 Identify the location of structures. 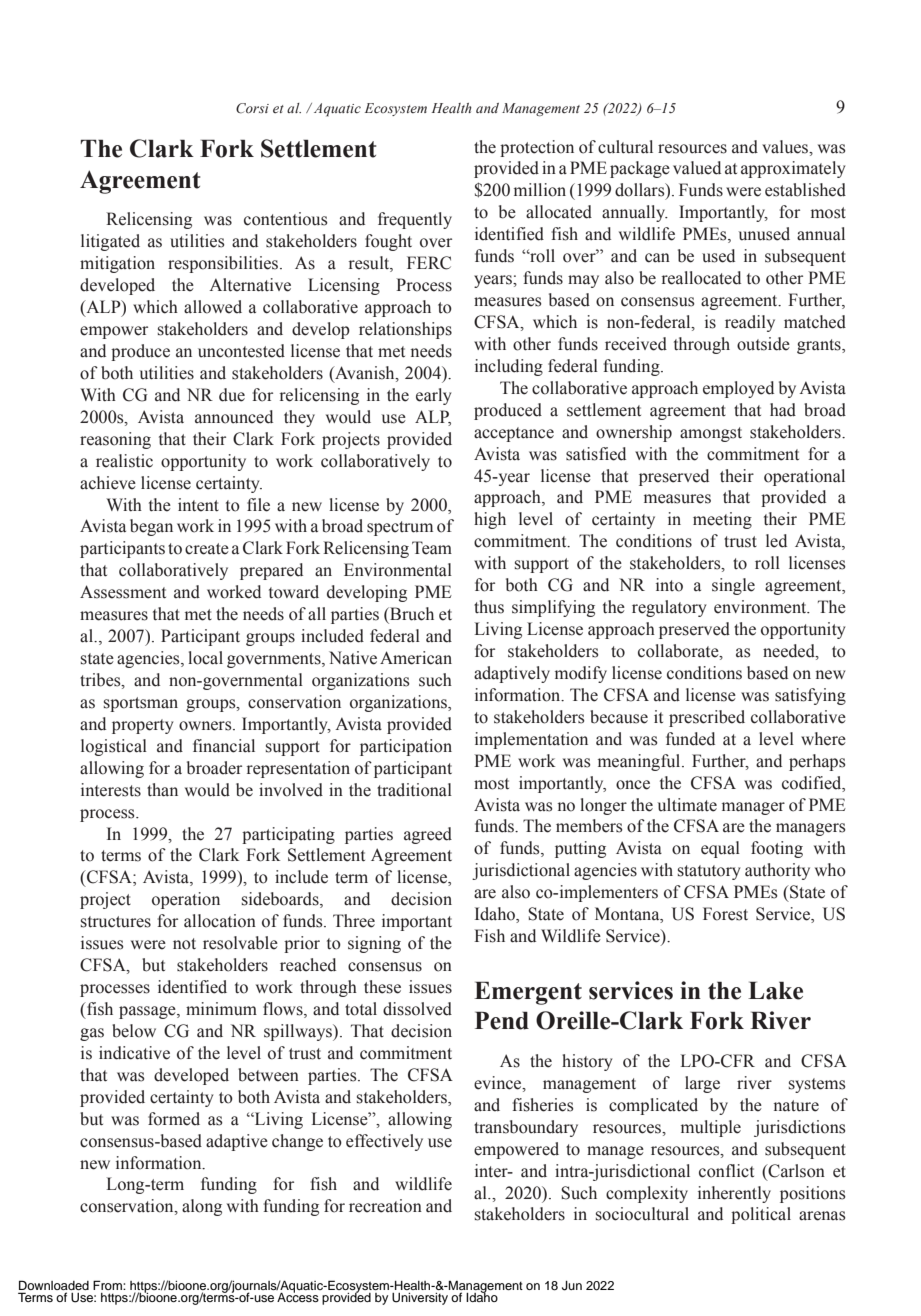
(116, 922).
